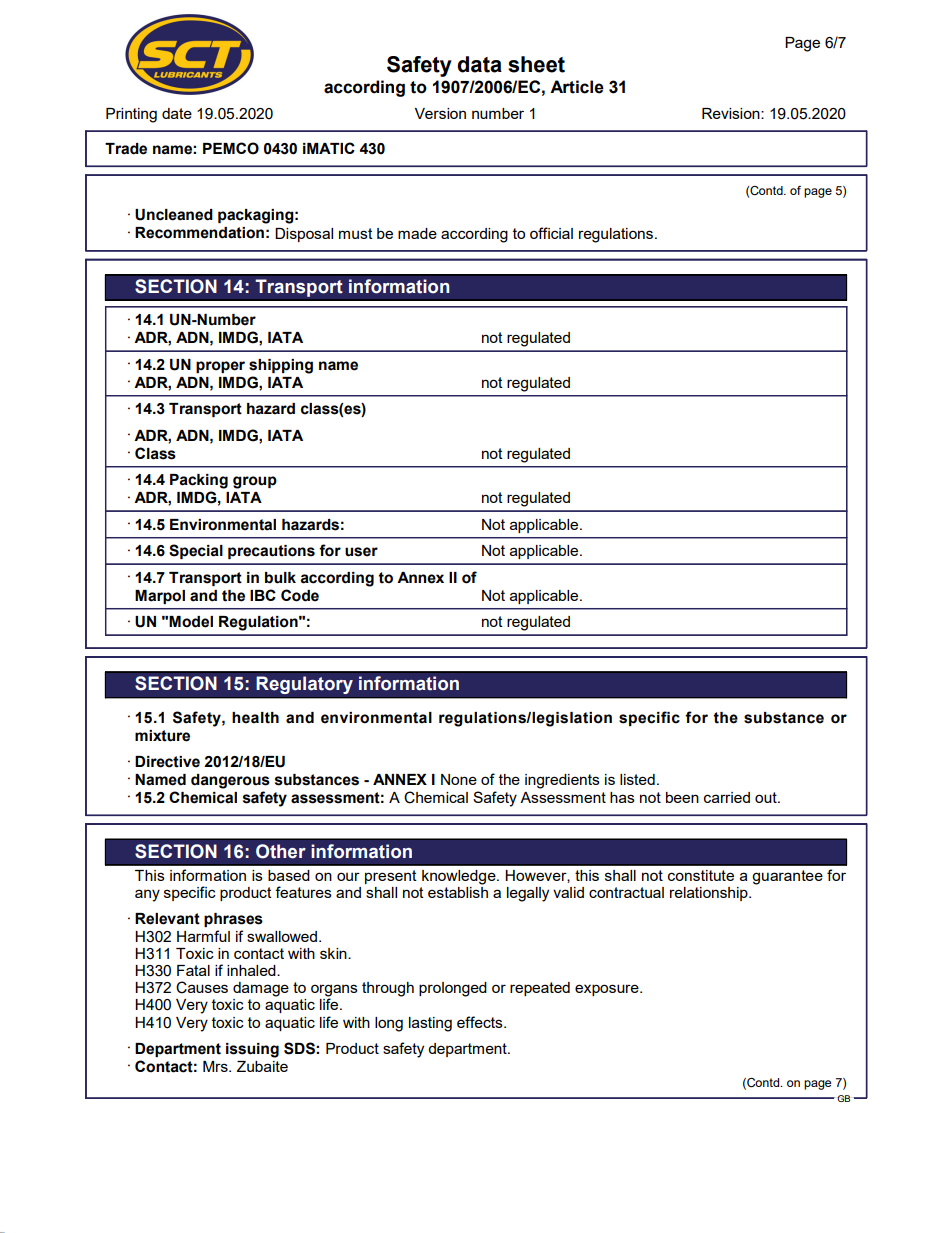 The height and width of the page is (1233, 952). Describe the element at coordinates (220, 367) in the page. I see `proper` at that location.
